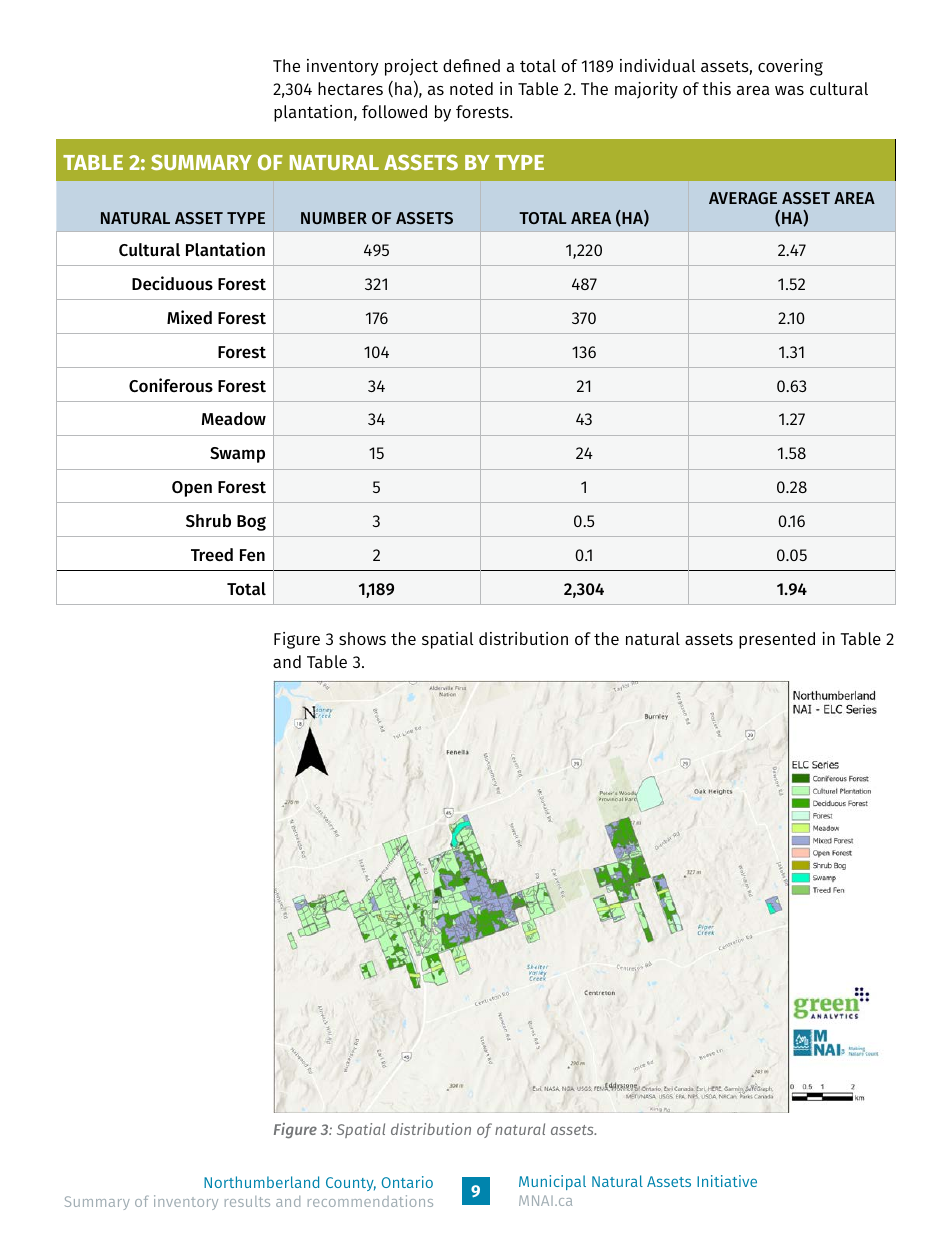  I want to click on Ontario, so click(407, 1182).
